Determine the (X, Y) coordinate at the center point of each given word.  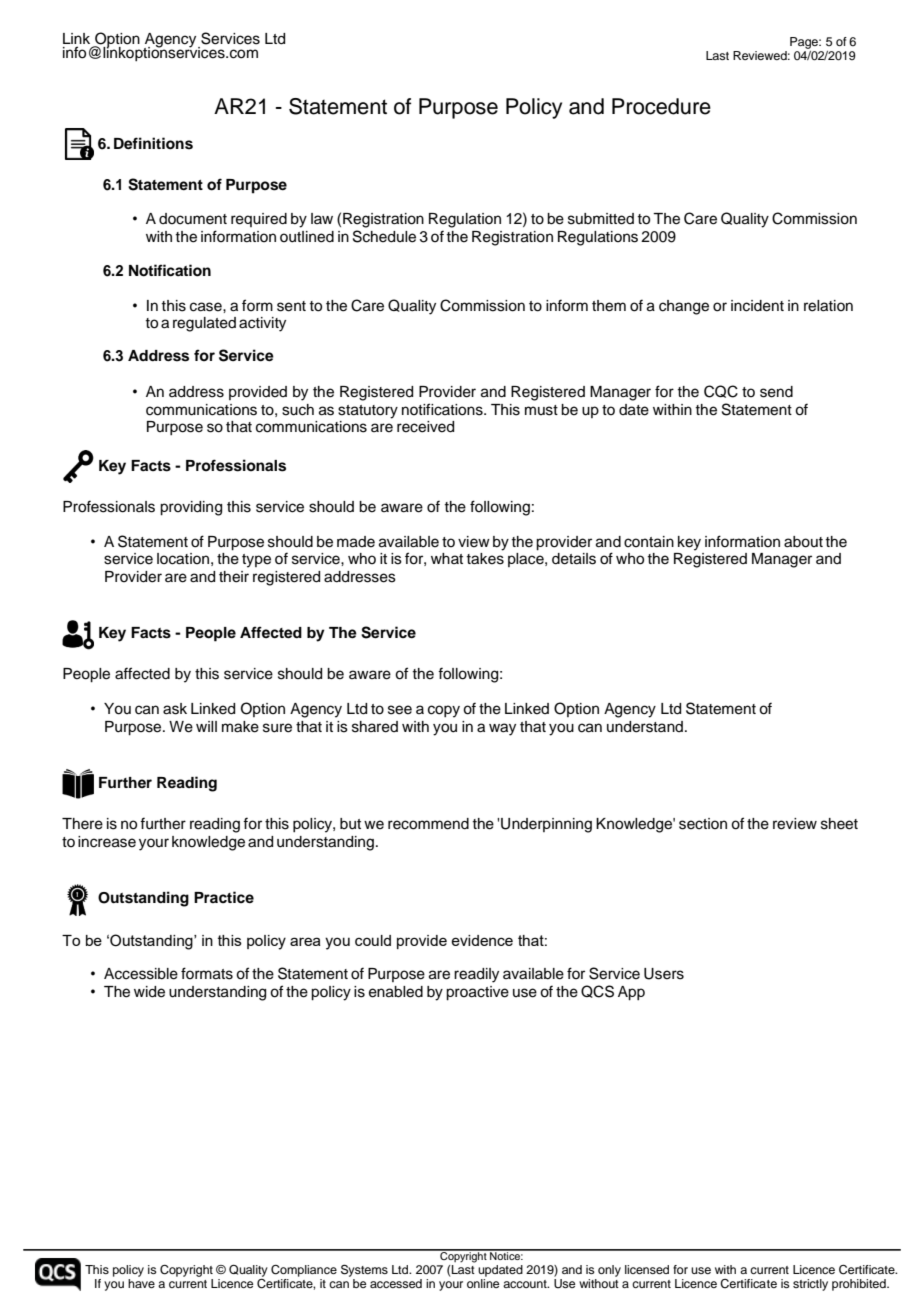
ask (175, 709)
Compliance (304, 1271)
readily (476, 975)
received (425, 427)
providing (191, 508)
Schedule (384, 236)
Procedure (661, 106)
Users (664, 974)
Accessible (141, 974)
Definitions (153, 143)
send (776, 392)
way (502, 729)
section (703, 824)
